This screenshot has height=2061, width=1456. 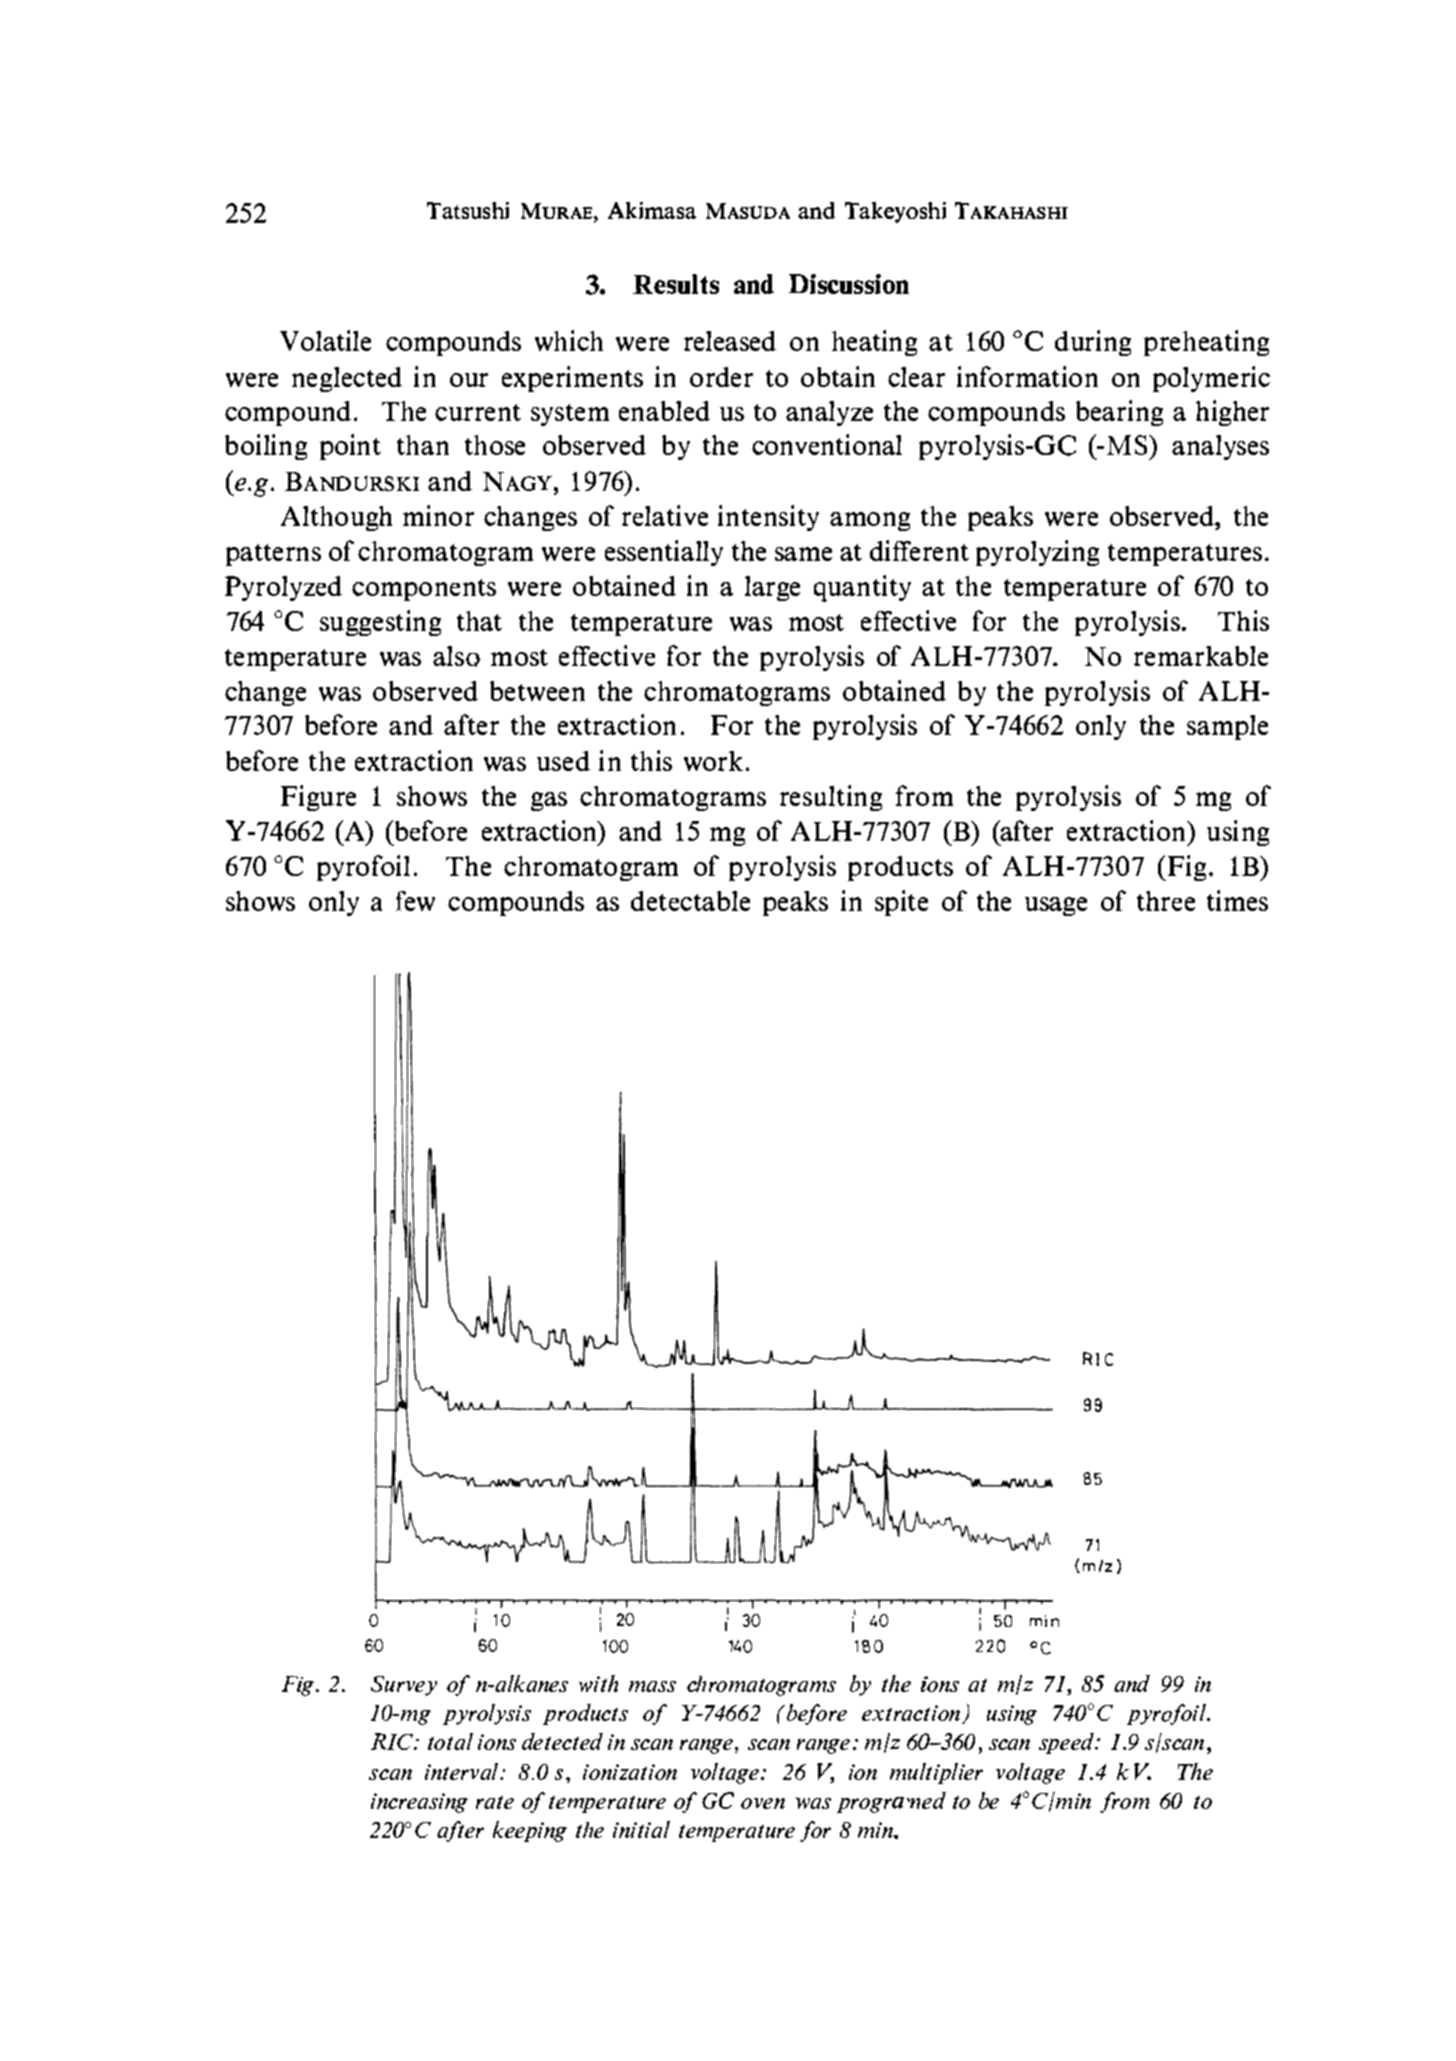 What do you see at coordinates (1068, 1743) in the screenshot?
I see `speed` at bounding box center [1068, 1743].
